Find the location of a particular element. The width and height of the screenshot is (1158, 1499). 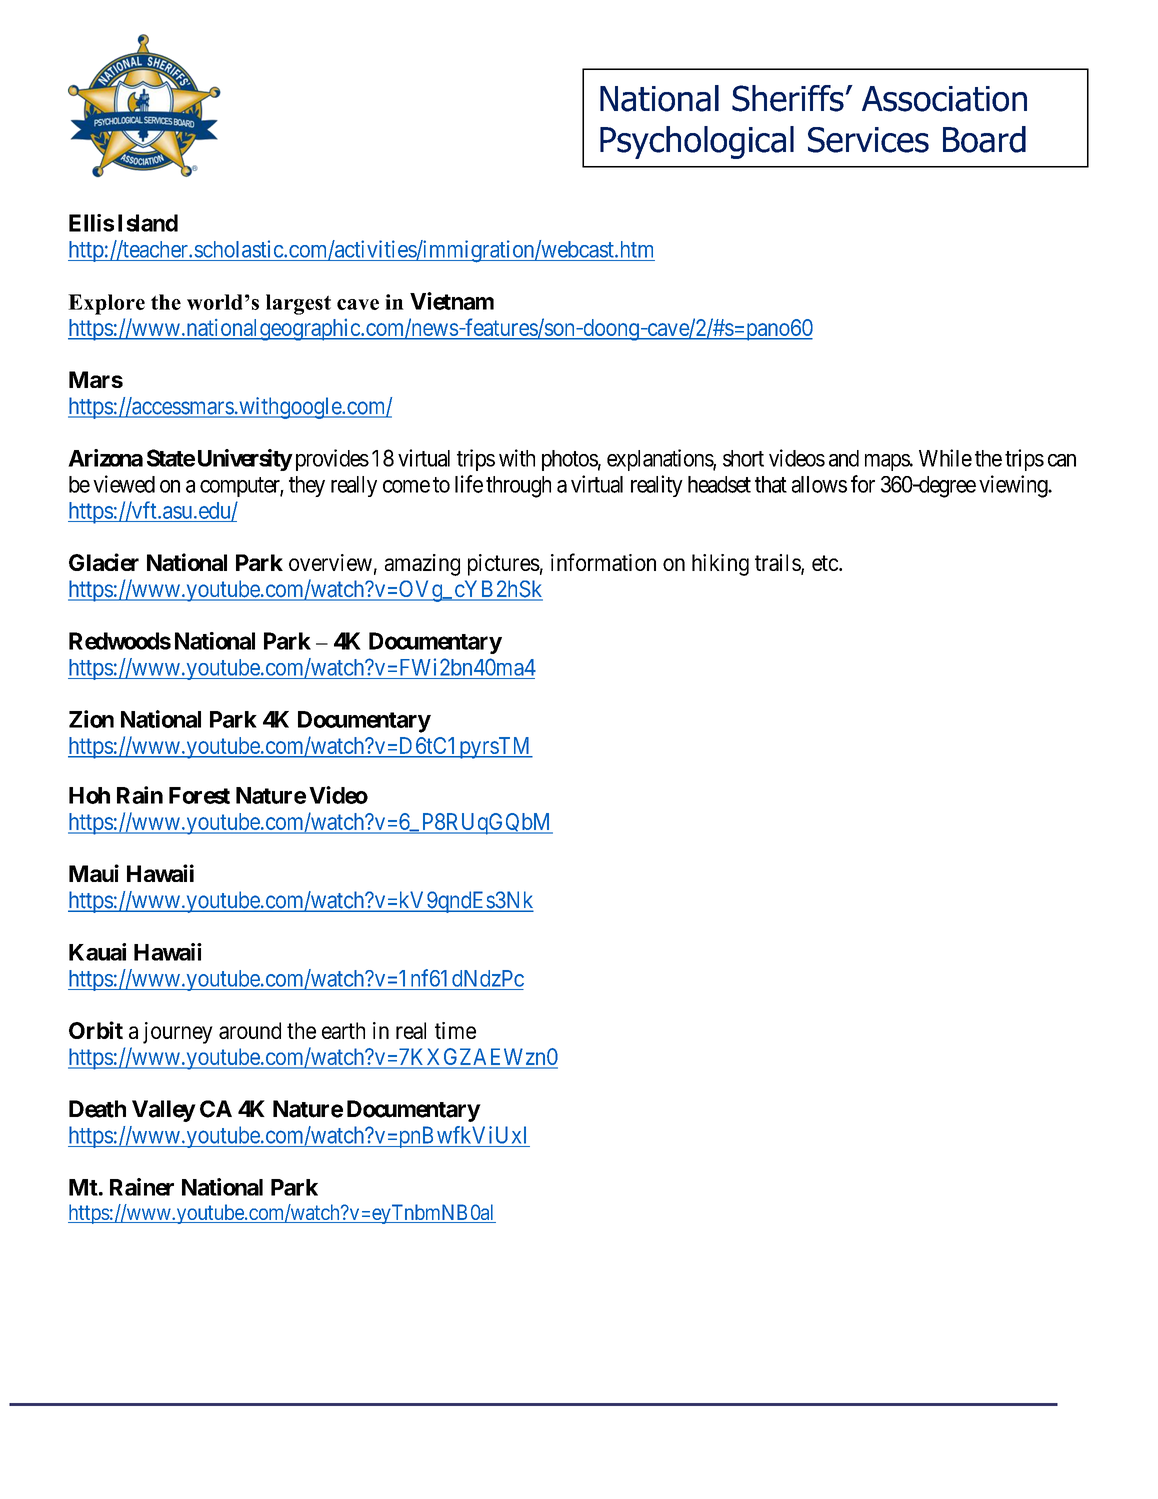

Psychological is located at coordinates (697, 142).
